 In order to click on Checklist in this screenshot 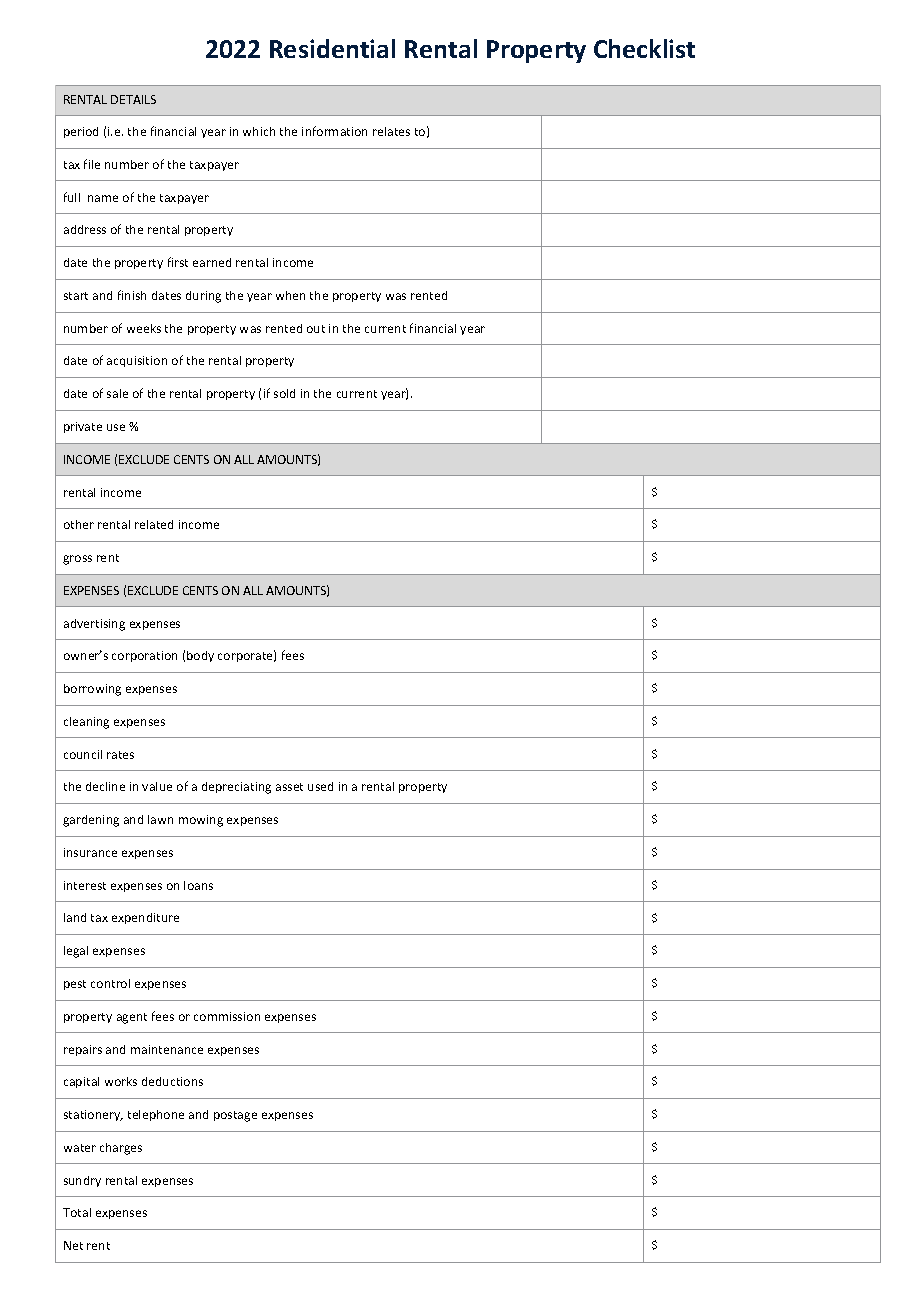, I will do `click(644, 48)`.
